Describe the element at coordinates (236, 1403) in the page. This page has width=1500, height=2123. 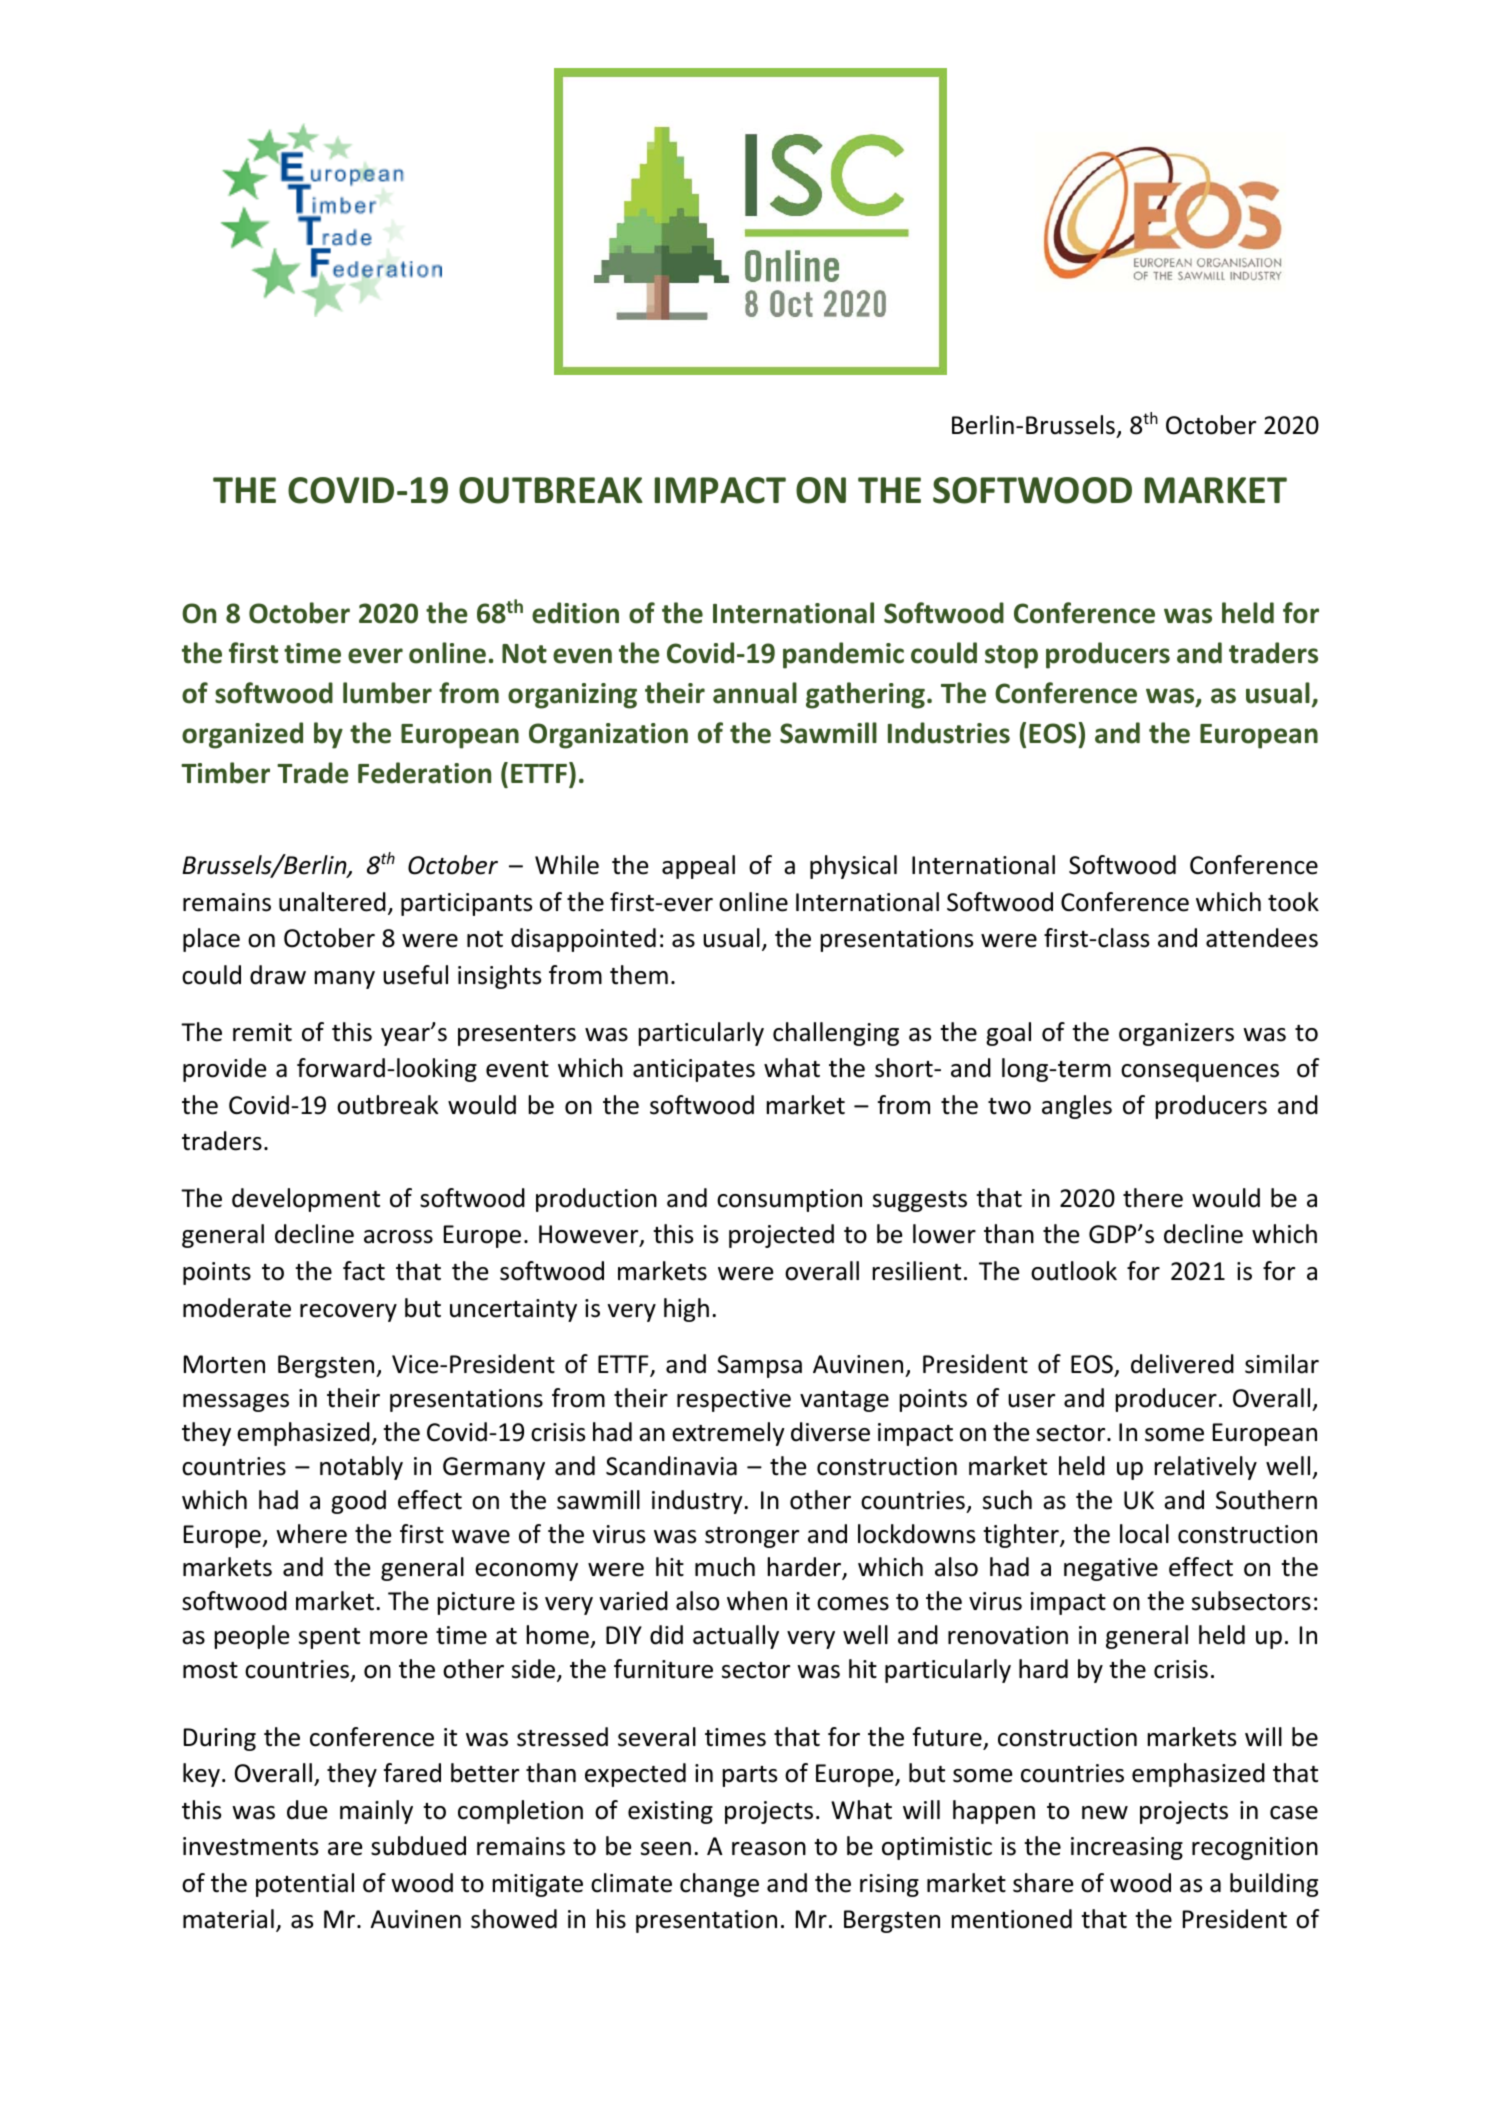
I see `messages` at that location.
